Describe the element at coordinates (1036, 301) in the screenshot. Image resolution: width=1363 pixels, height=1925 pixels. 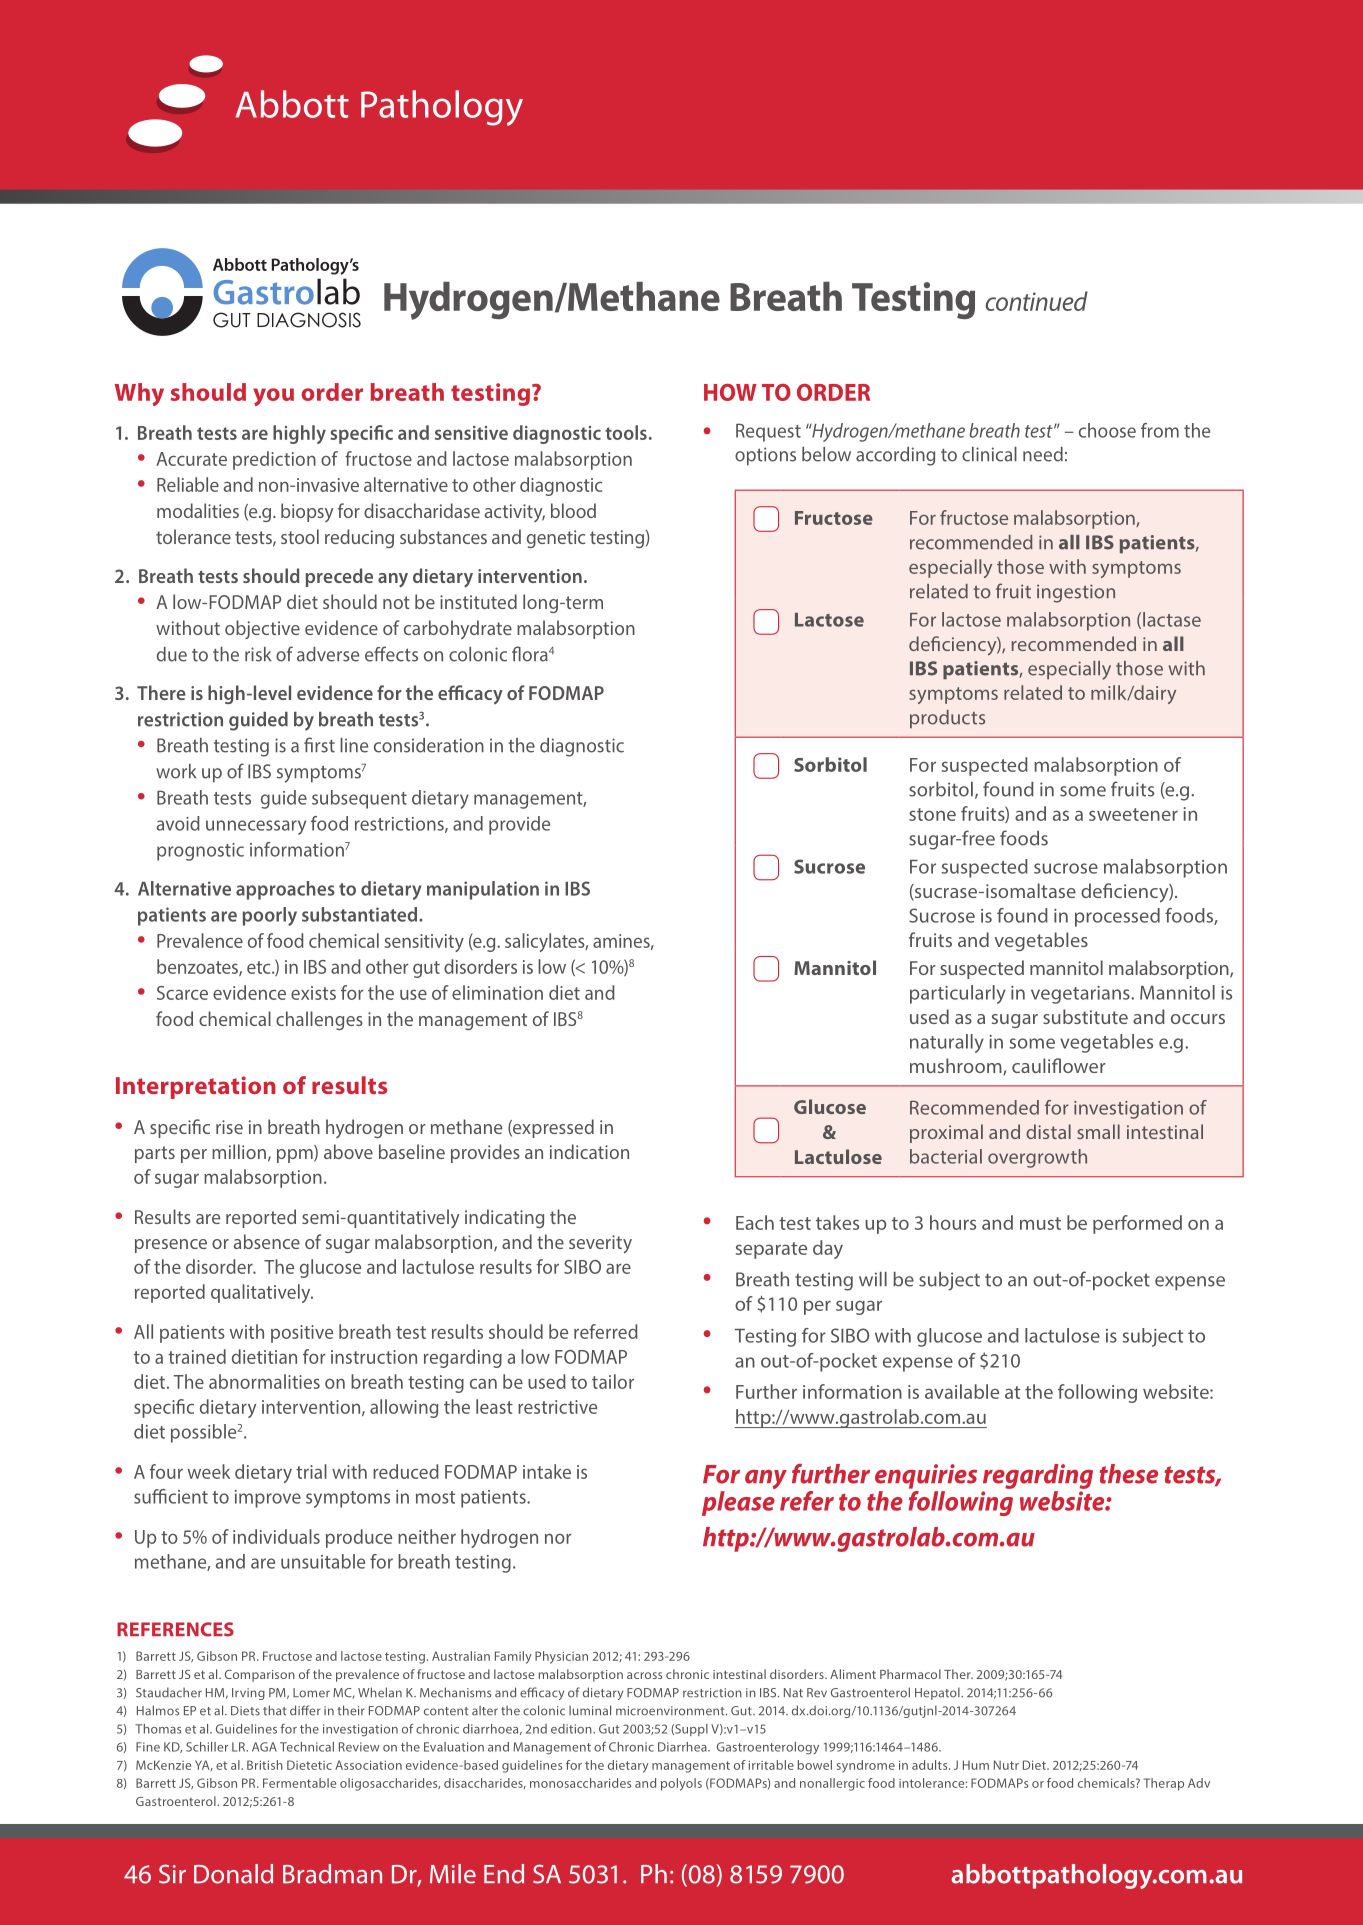
I see `continued` at that location.
